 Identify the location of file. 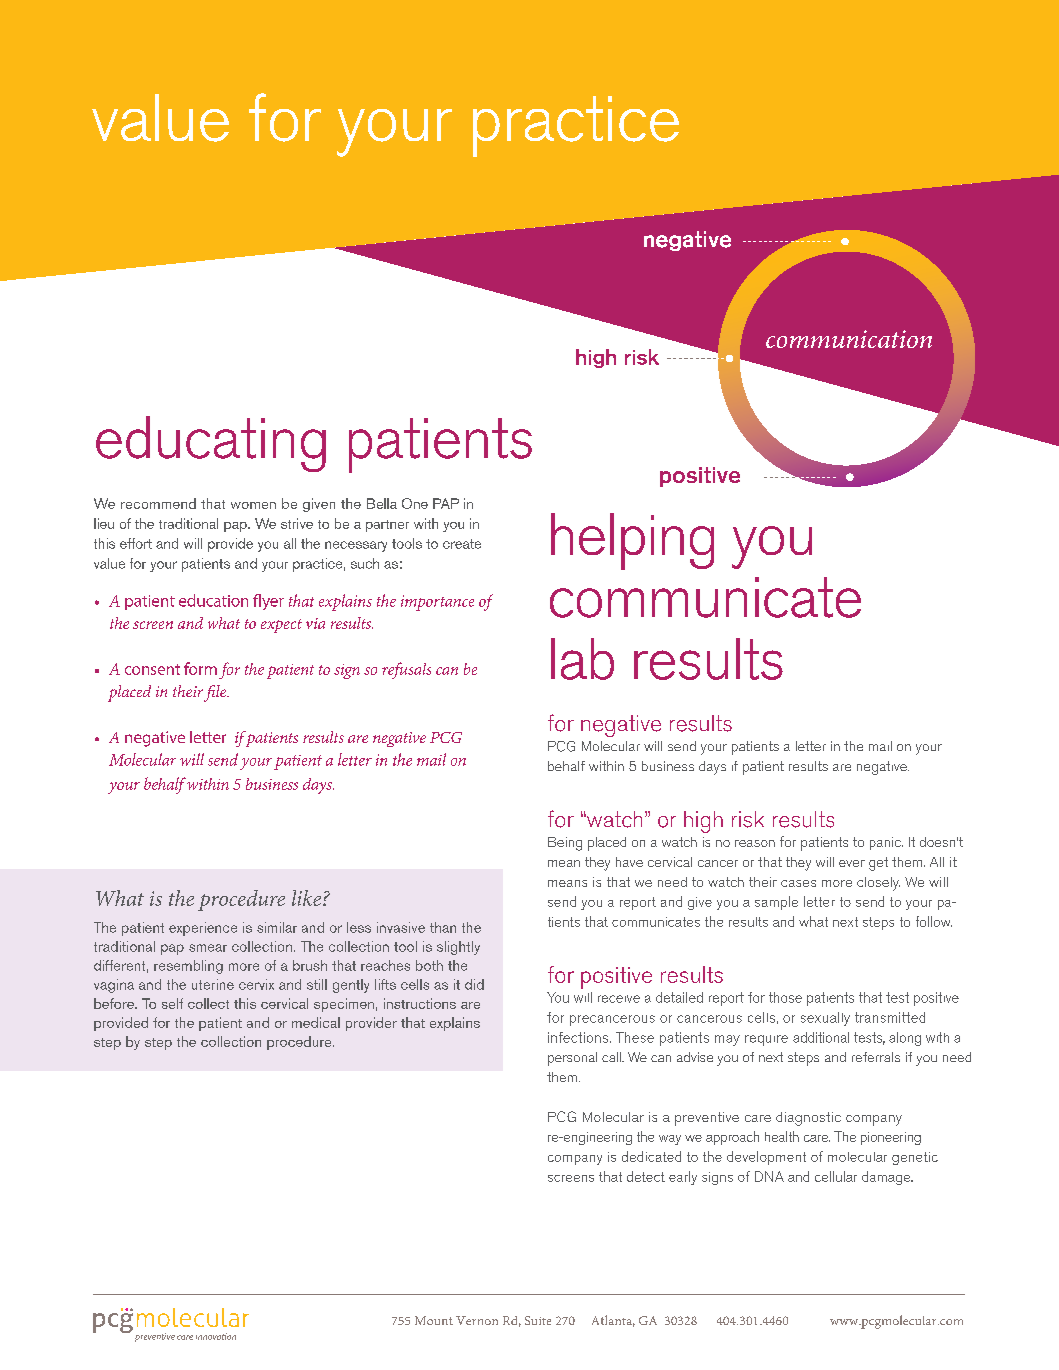
(216, 693).
